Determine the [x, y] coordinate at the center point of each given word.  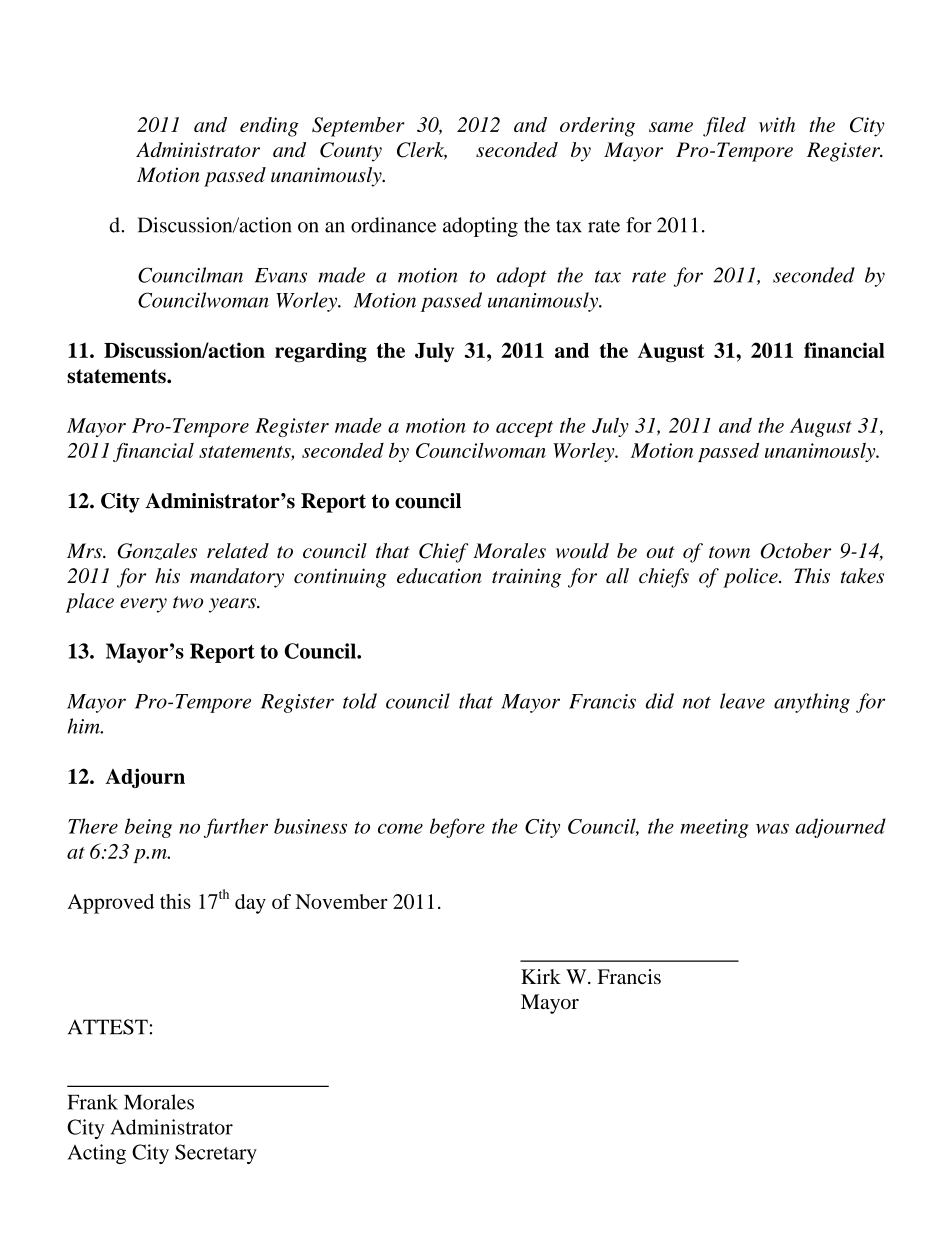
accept [524, 429]
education [439, 576]
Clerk [422, 151]
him [85, 726]
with [777, 124]
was [772, 829]
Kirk [541, 976]
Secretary [216, 1154]
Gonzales [157, 551]
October [796, 551]
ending [269, 127]
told [360, 701]
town [729, 552]
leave [742, 701]
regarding [321, 352]
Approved [110, 904]
